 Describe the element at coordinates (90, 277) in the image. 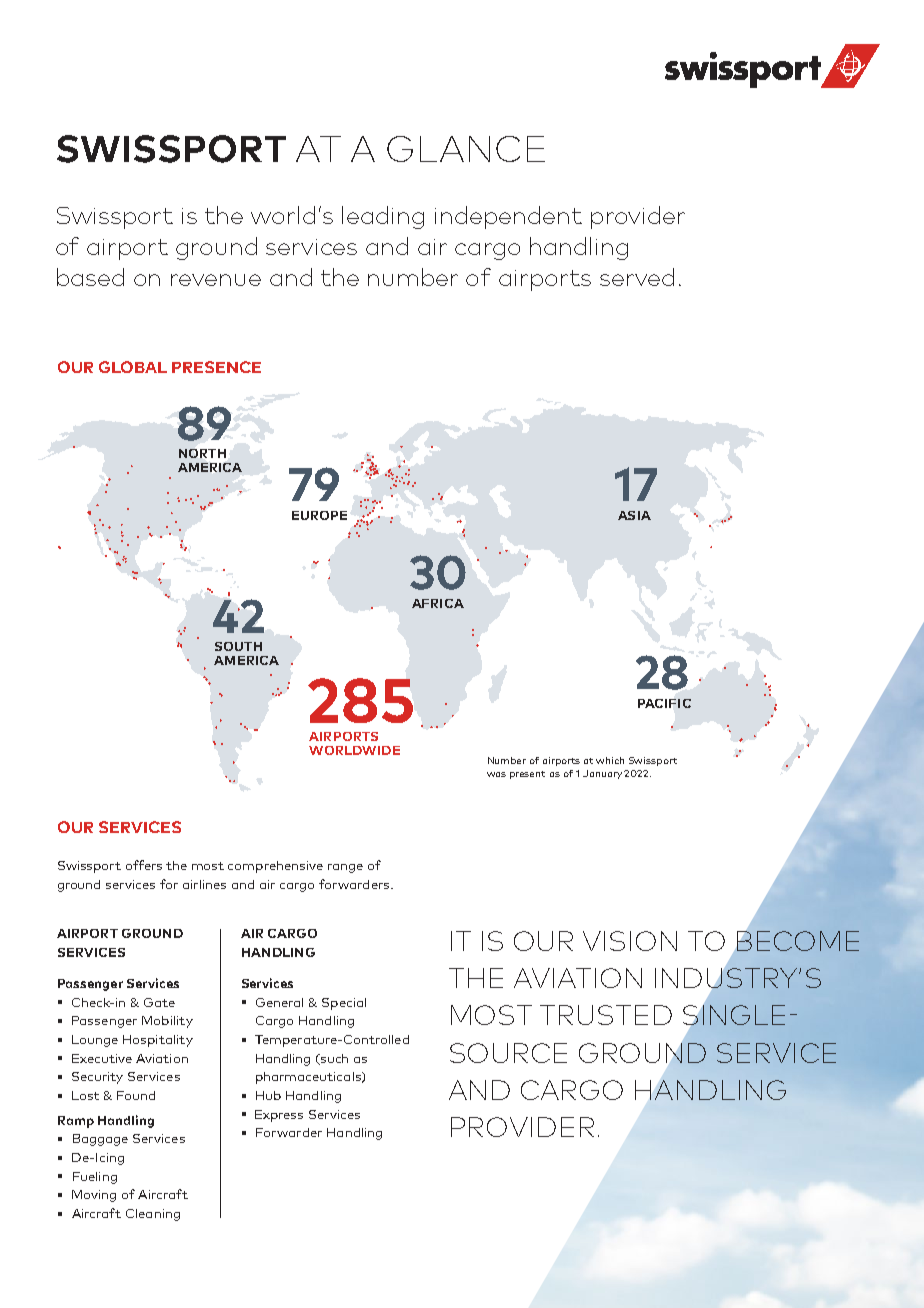

I see `based` at that location.
